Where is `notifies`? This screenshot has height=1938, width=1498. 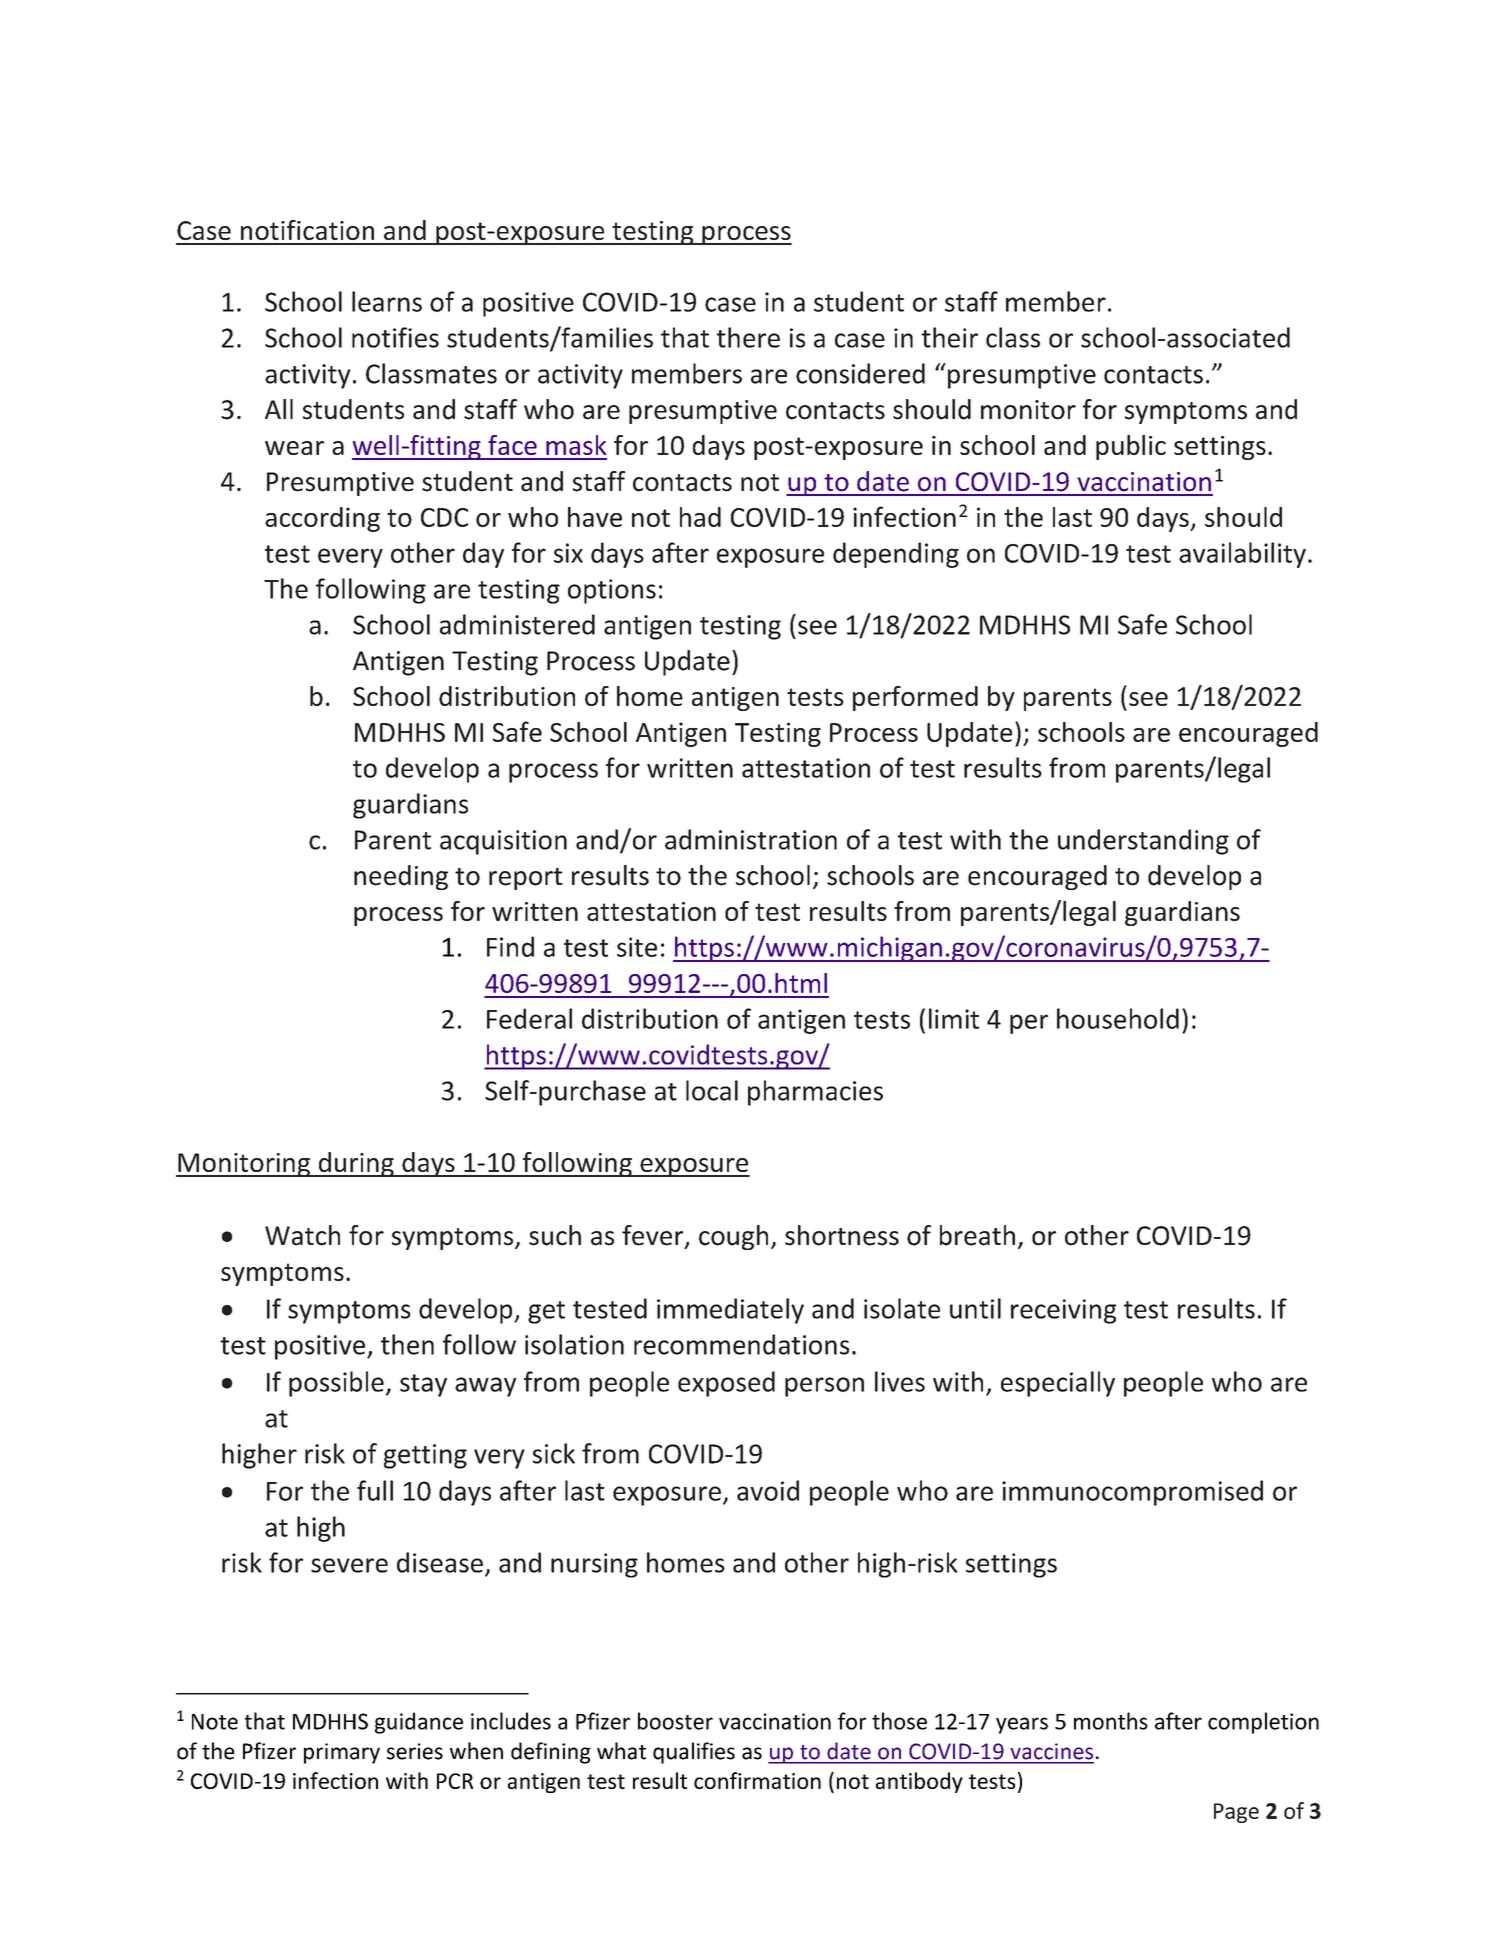 notifies is located at coordinates (395, 337).
